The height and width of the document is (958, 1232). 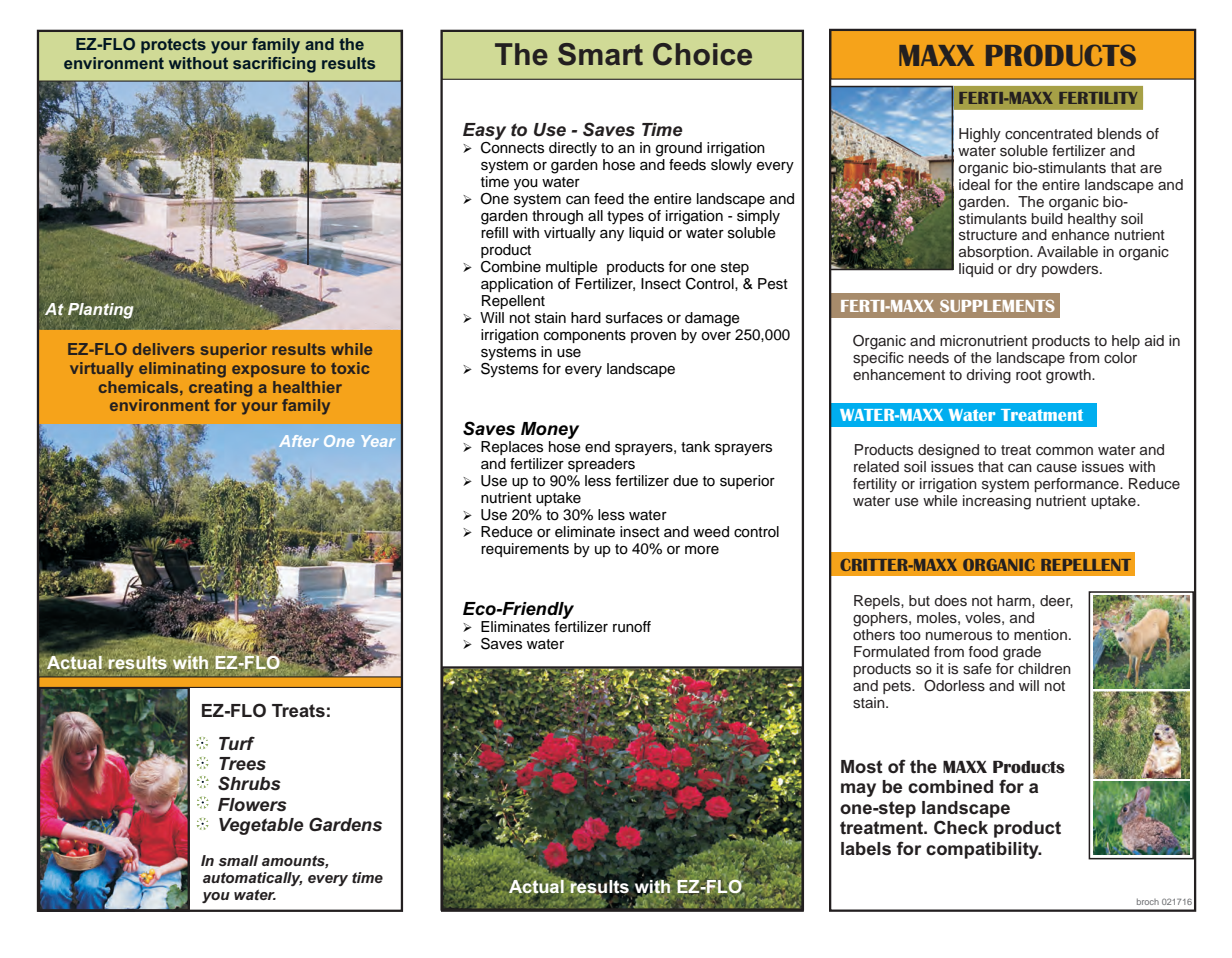 I want to click on concentrated, so click(x=1048, y=133).
